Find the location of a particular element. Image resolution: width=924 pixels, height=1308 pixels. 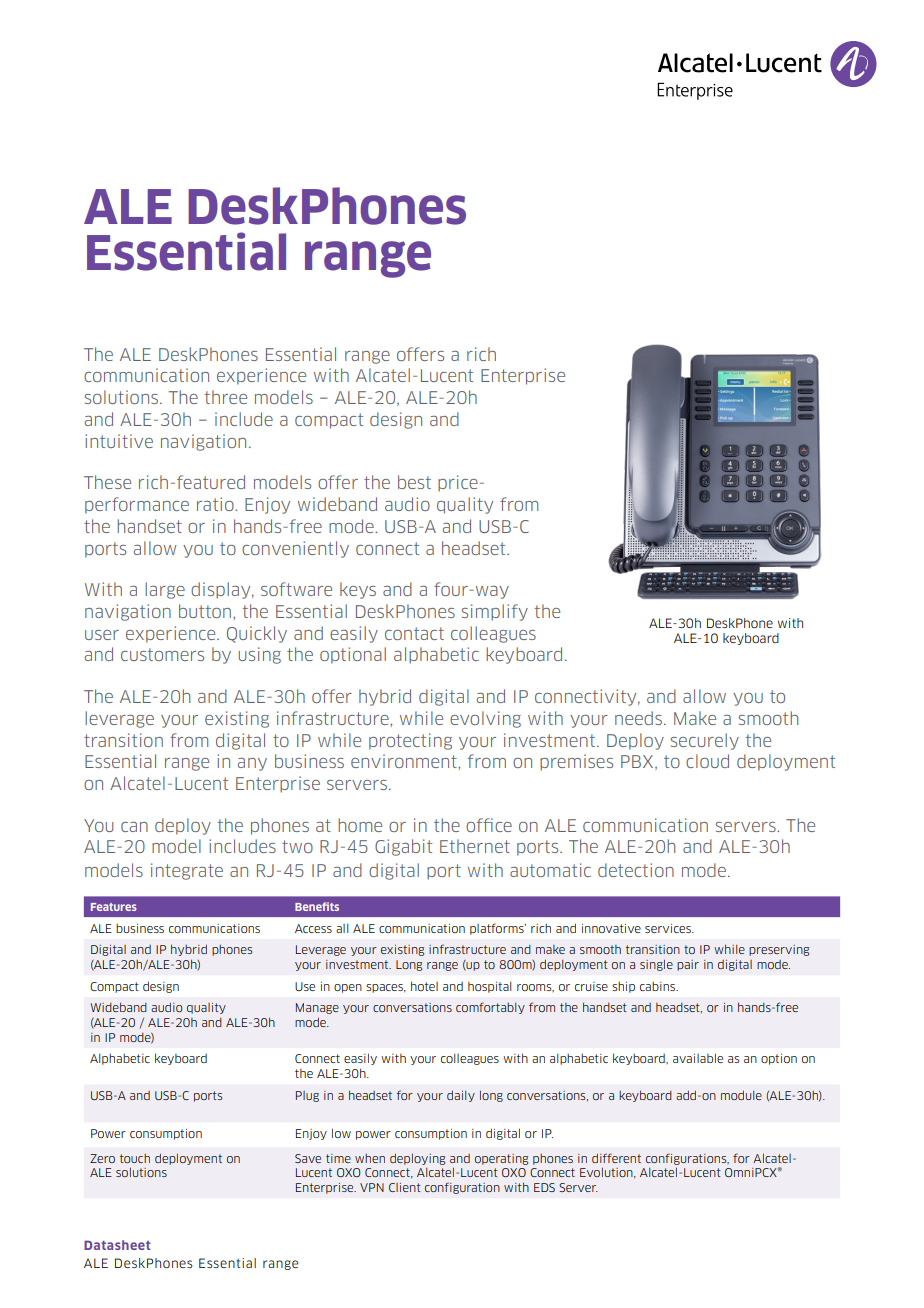

Datasheet is located at coordinates (117, 1245).
